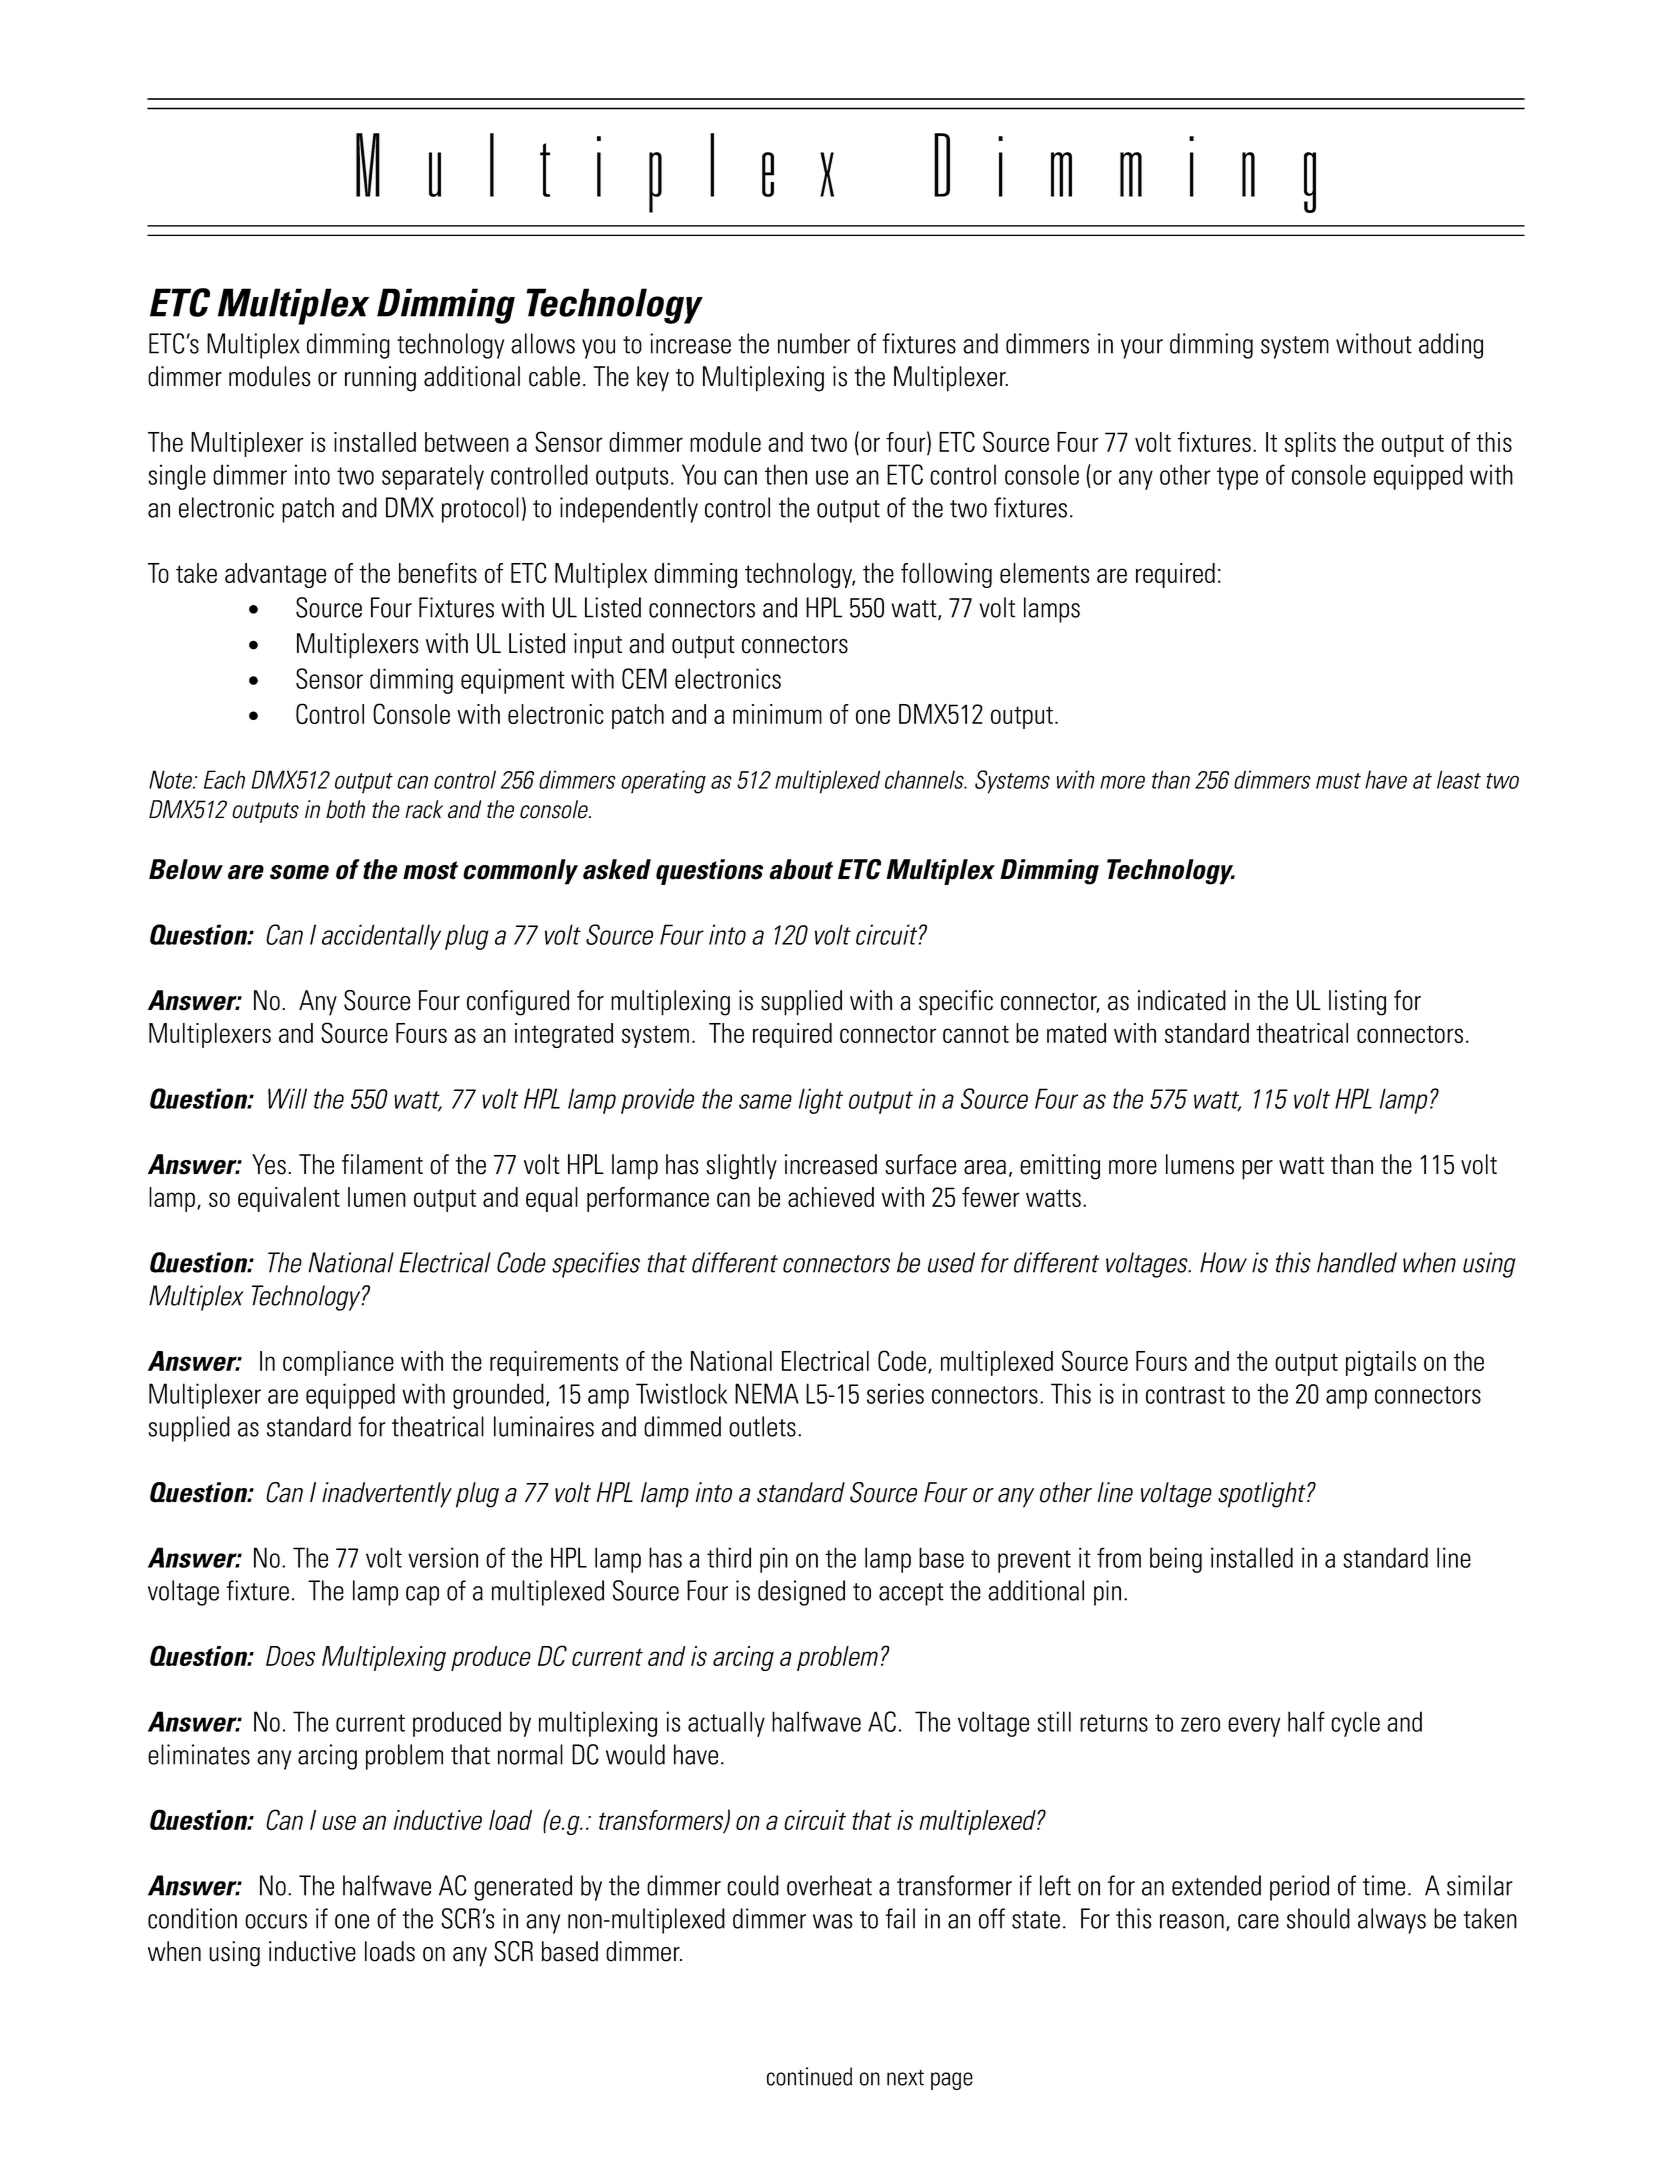 Image resolution: width=1672 pixels, height=2164 pixels. Describe the element at coordinates (831, 1197) in the screenshot. I see `achieved` at that location.
